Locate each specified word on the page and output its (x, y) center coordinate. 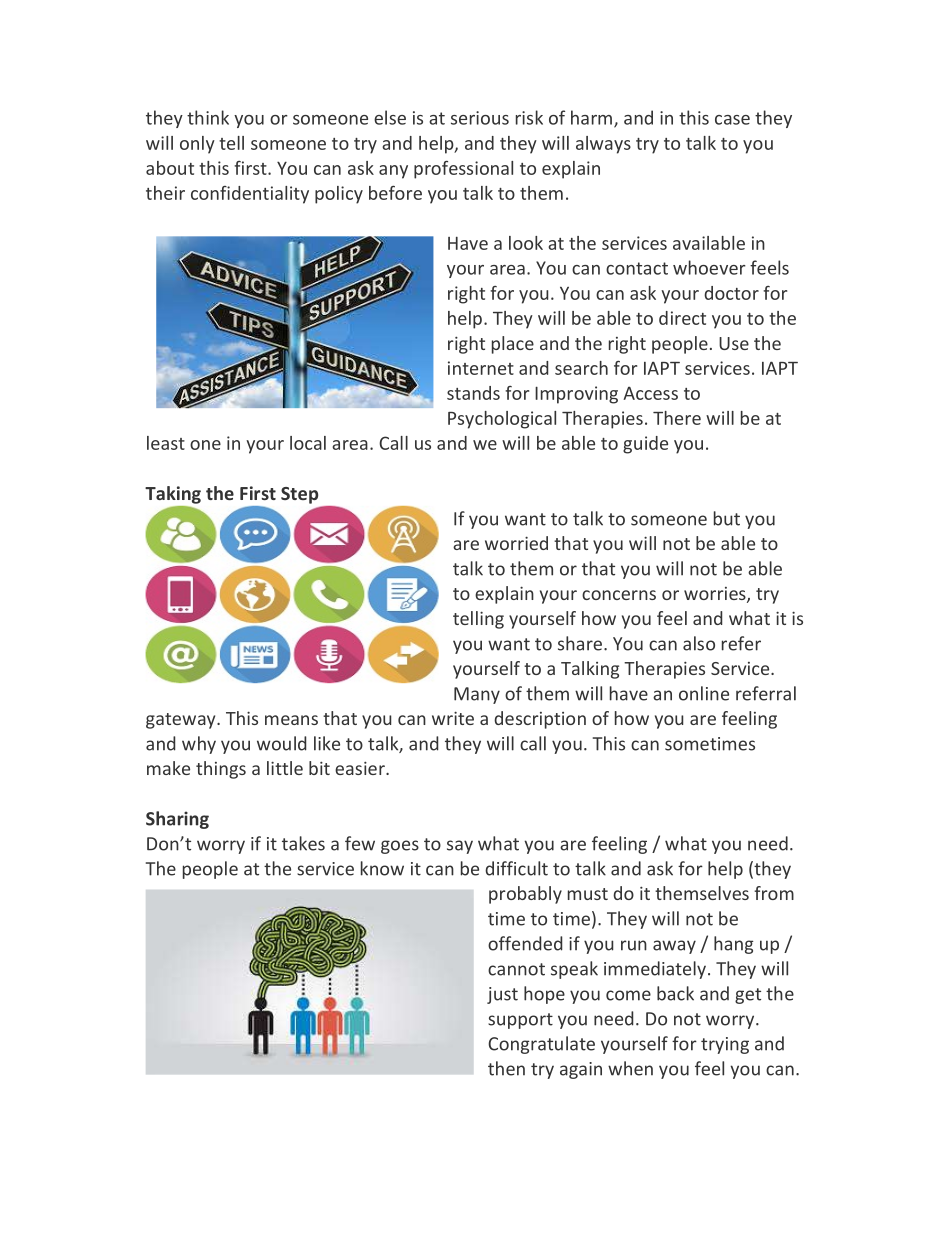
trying (725, 1045)
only (197, 145)
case (732, 120)
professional (463, 170)
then (506, 1068)
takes (303, 843)
